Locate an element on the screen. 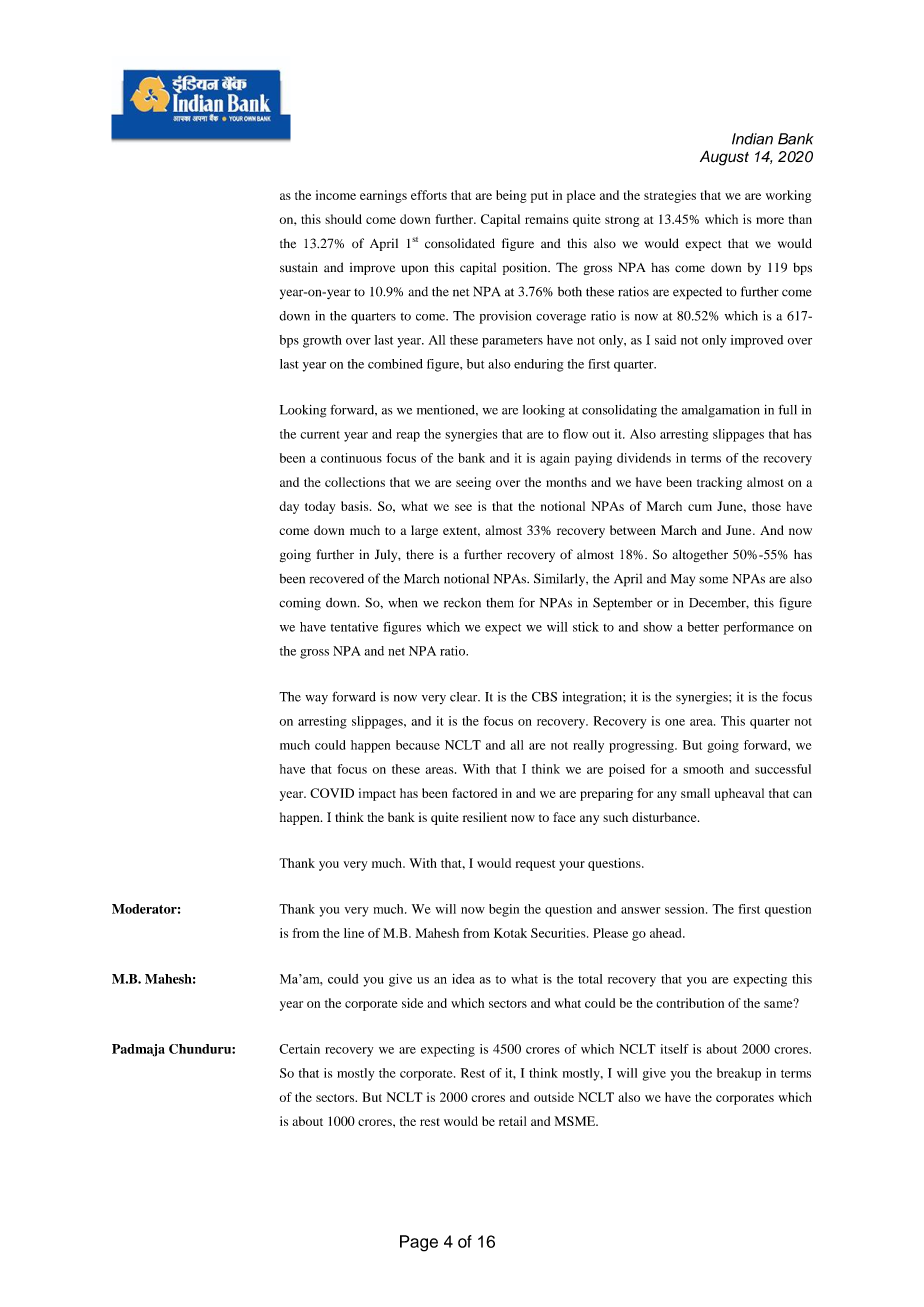  August is located at coordinates (724, 158).
